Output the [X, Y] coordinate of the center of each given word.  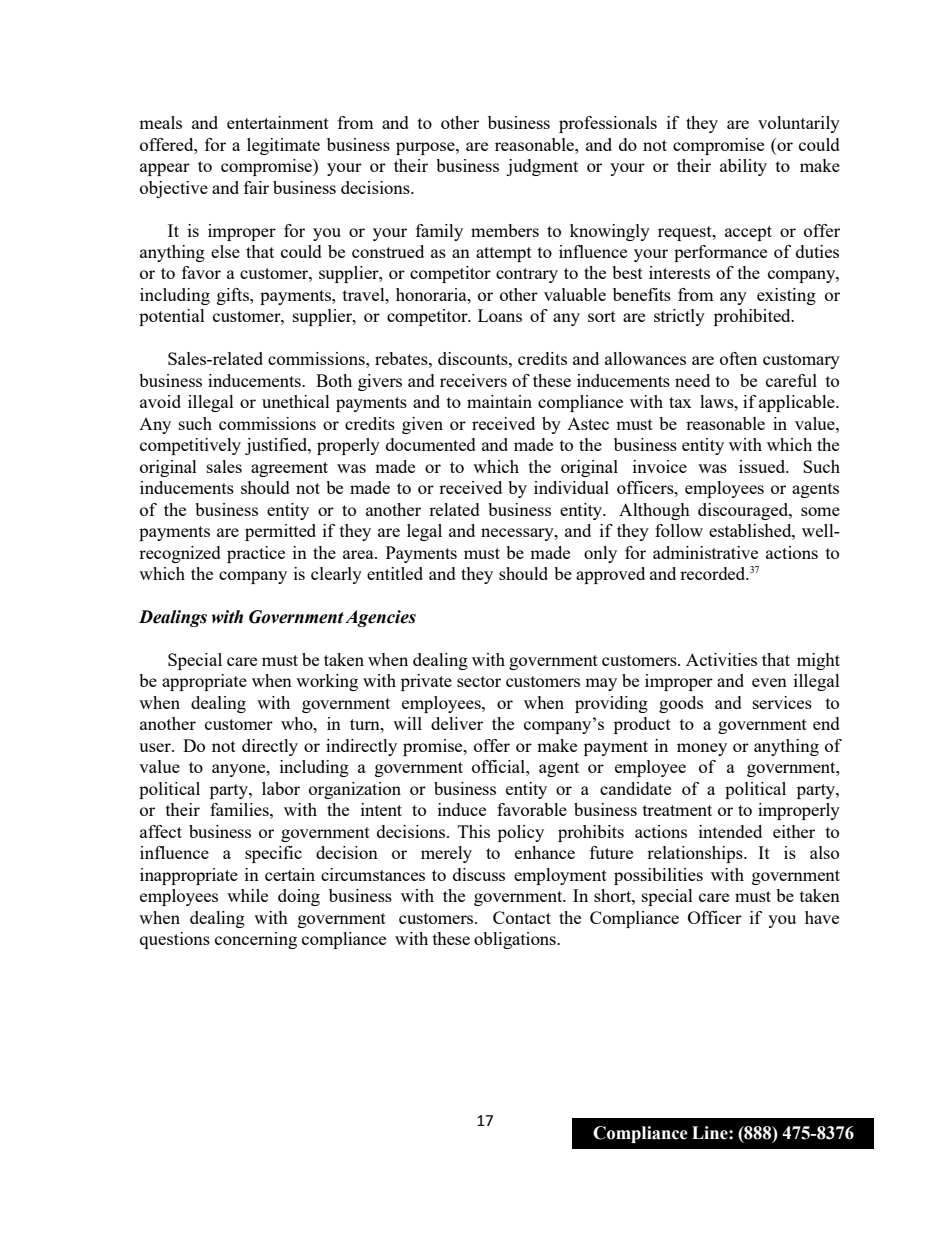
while [247, 895]
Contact [522, 917]
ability [743, 167]
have [822, 917]
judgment [542, 167]
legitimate [283, 146]
